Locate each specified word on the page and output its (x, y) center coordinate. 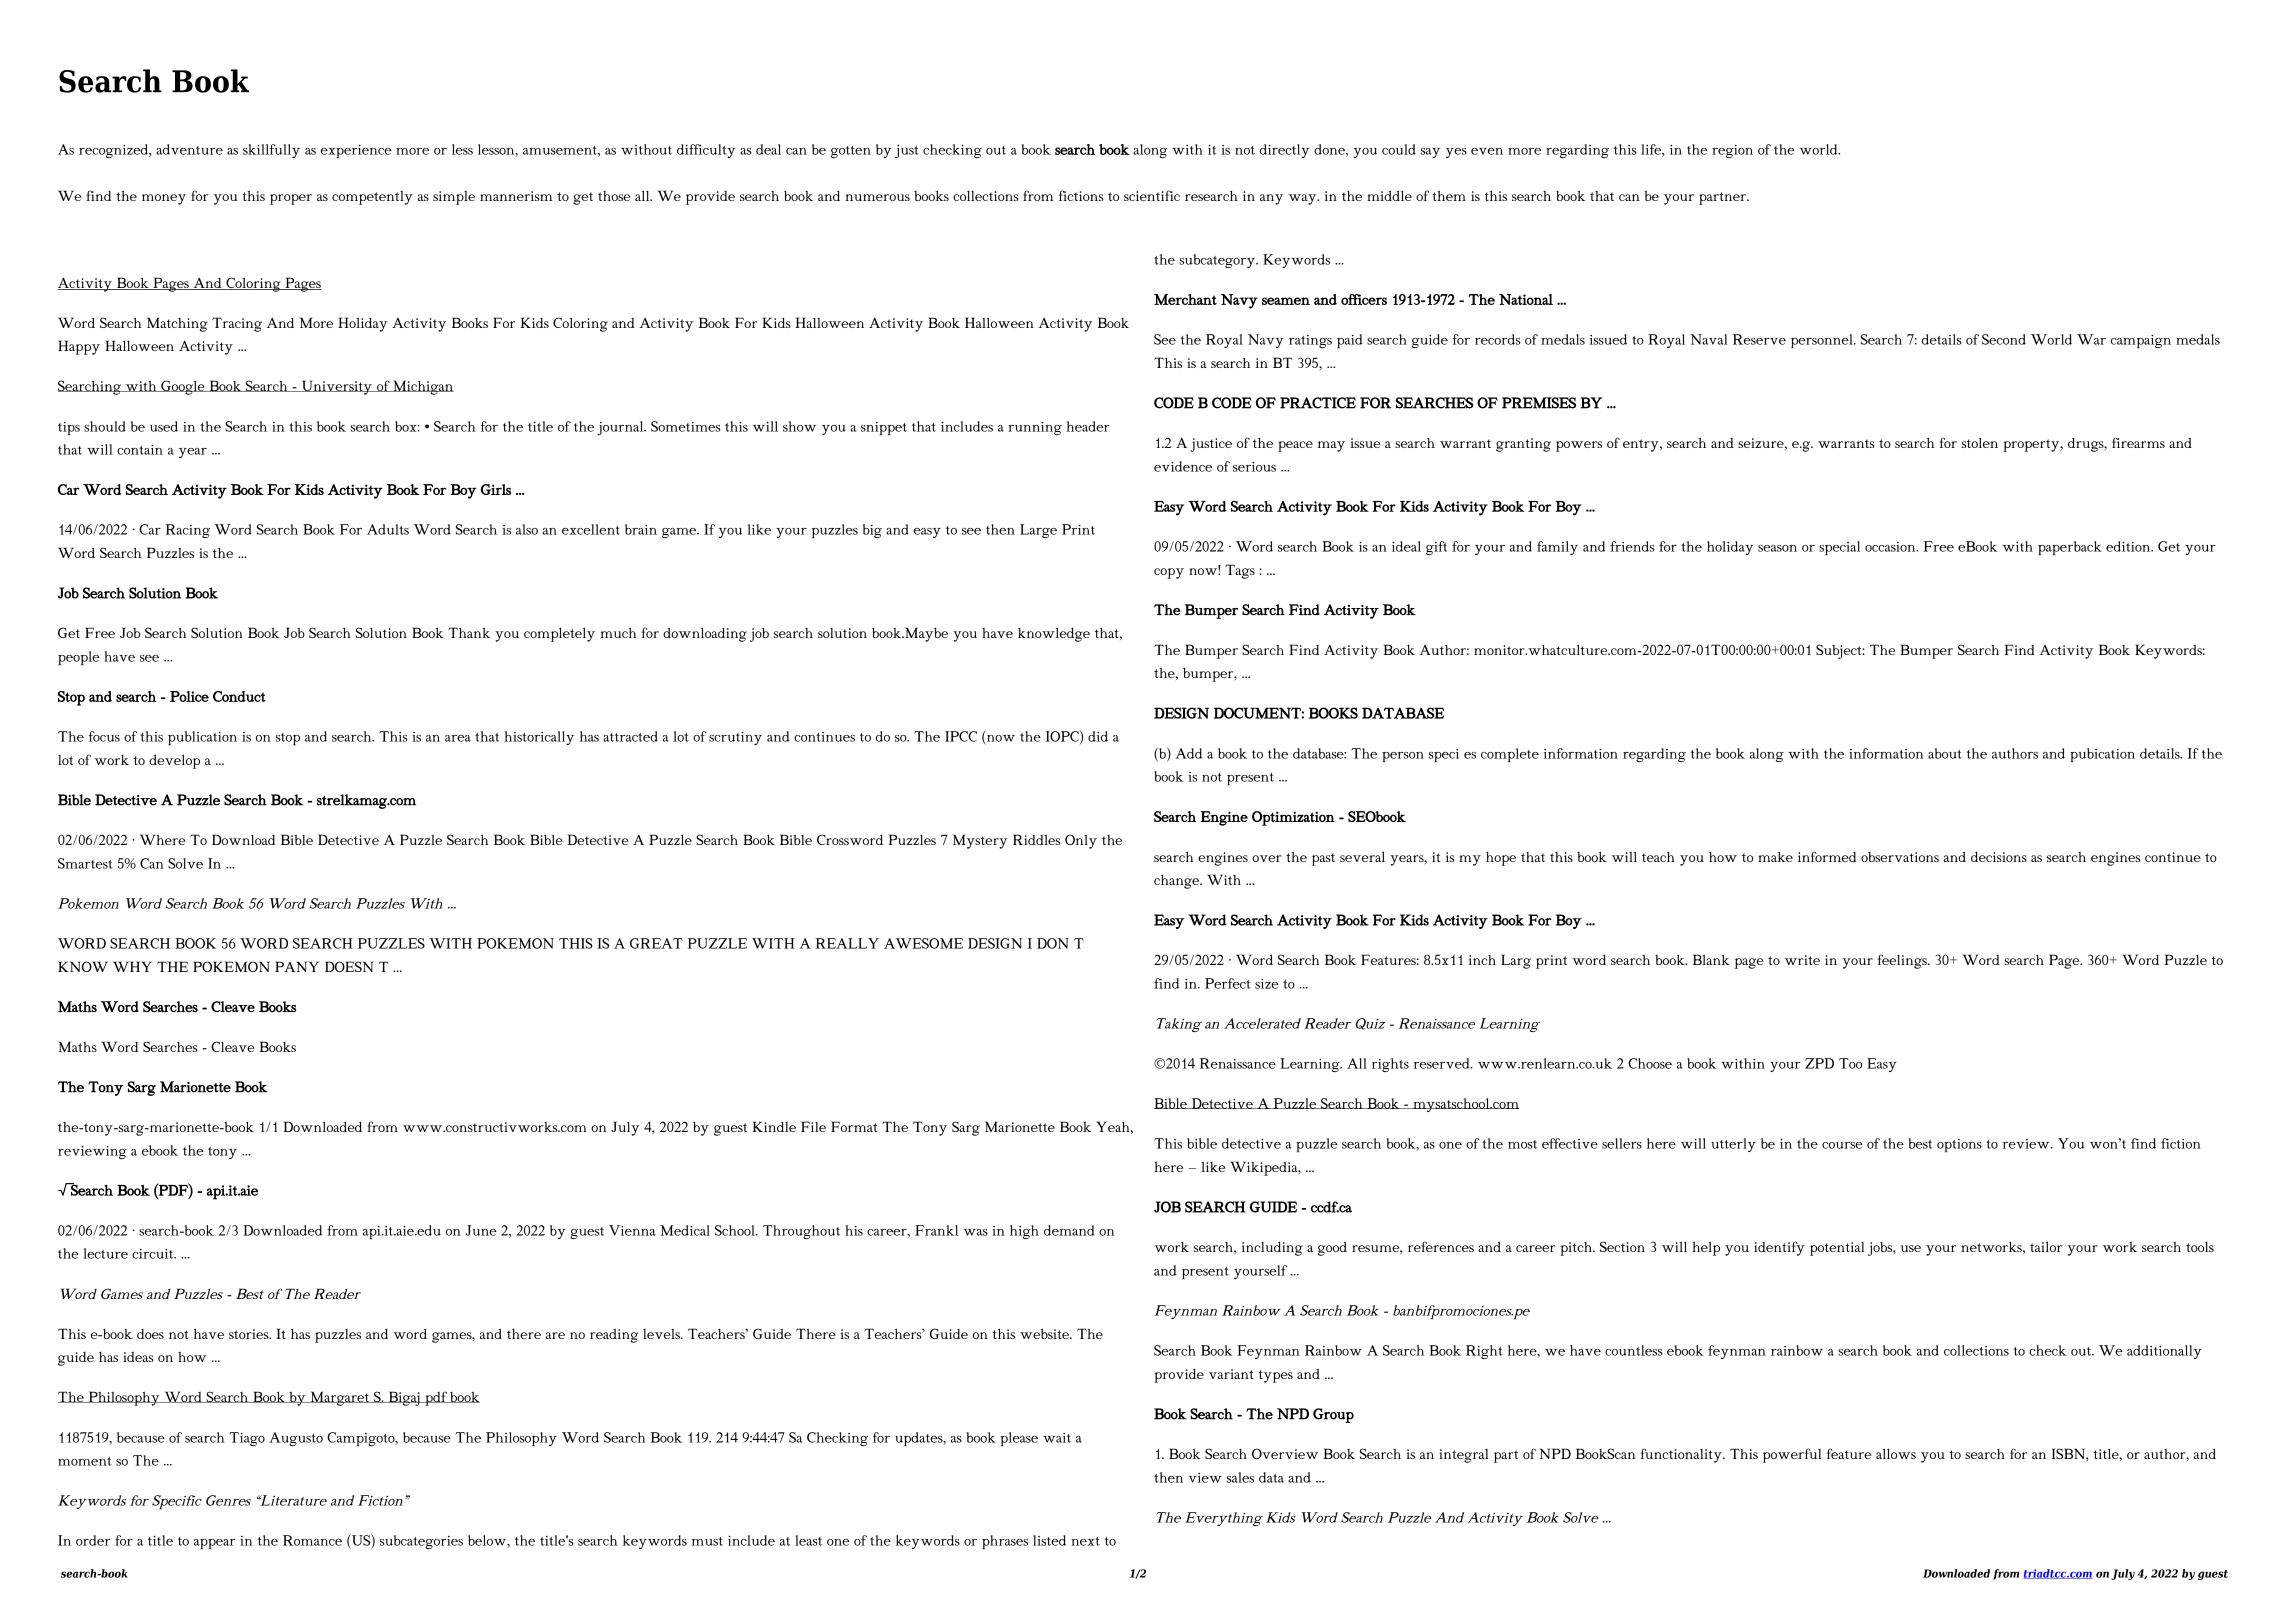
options (1959, 1145)
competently (372, 198)
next (1085, 1541)
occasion (1891, 547)
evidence (1183, 466)
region (1732, 151)
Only (1081, 841)
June (481, 1230)
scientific (1152, 195)
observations (1900, 857)
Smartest (85, 863)
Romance (312, 1540)
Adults (388, 529)
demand (1069, 1230)
